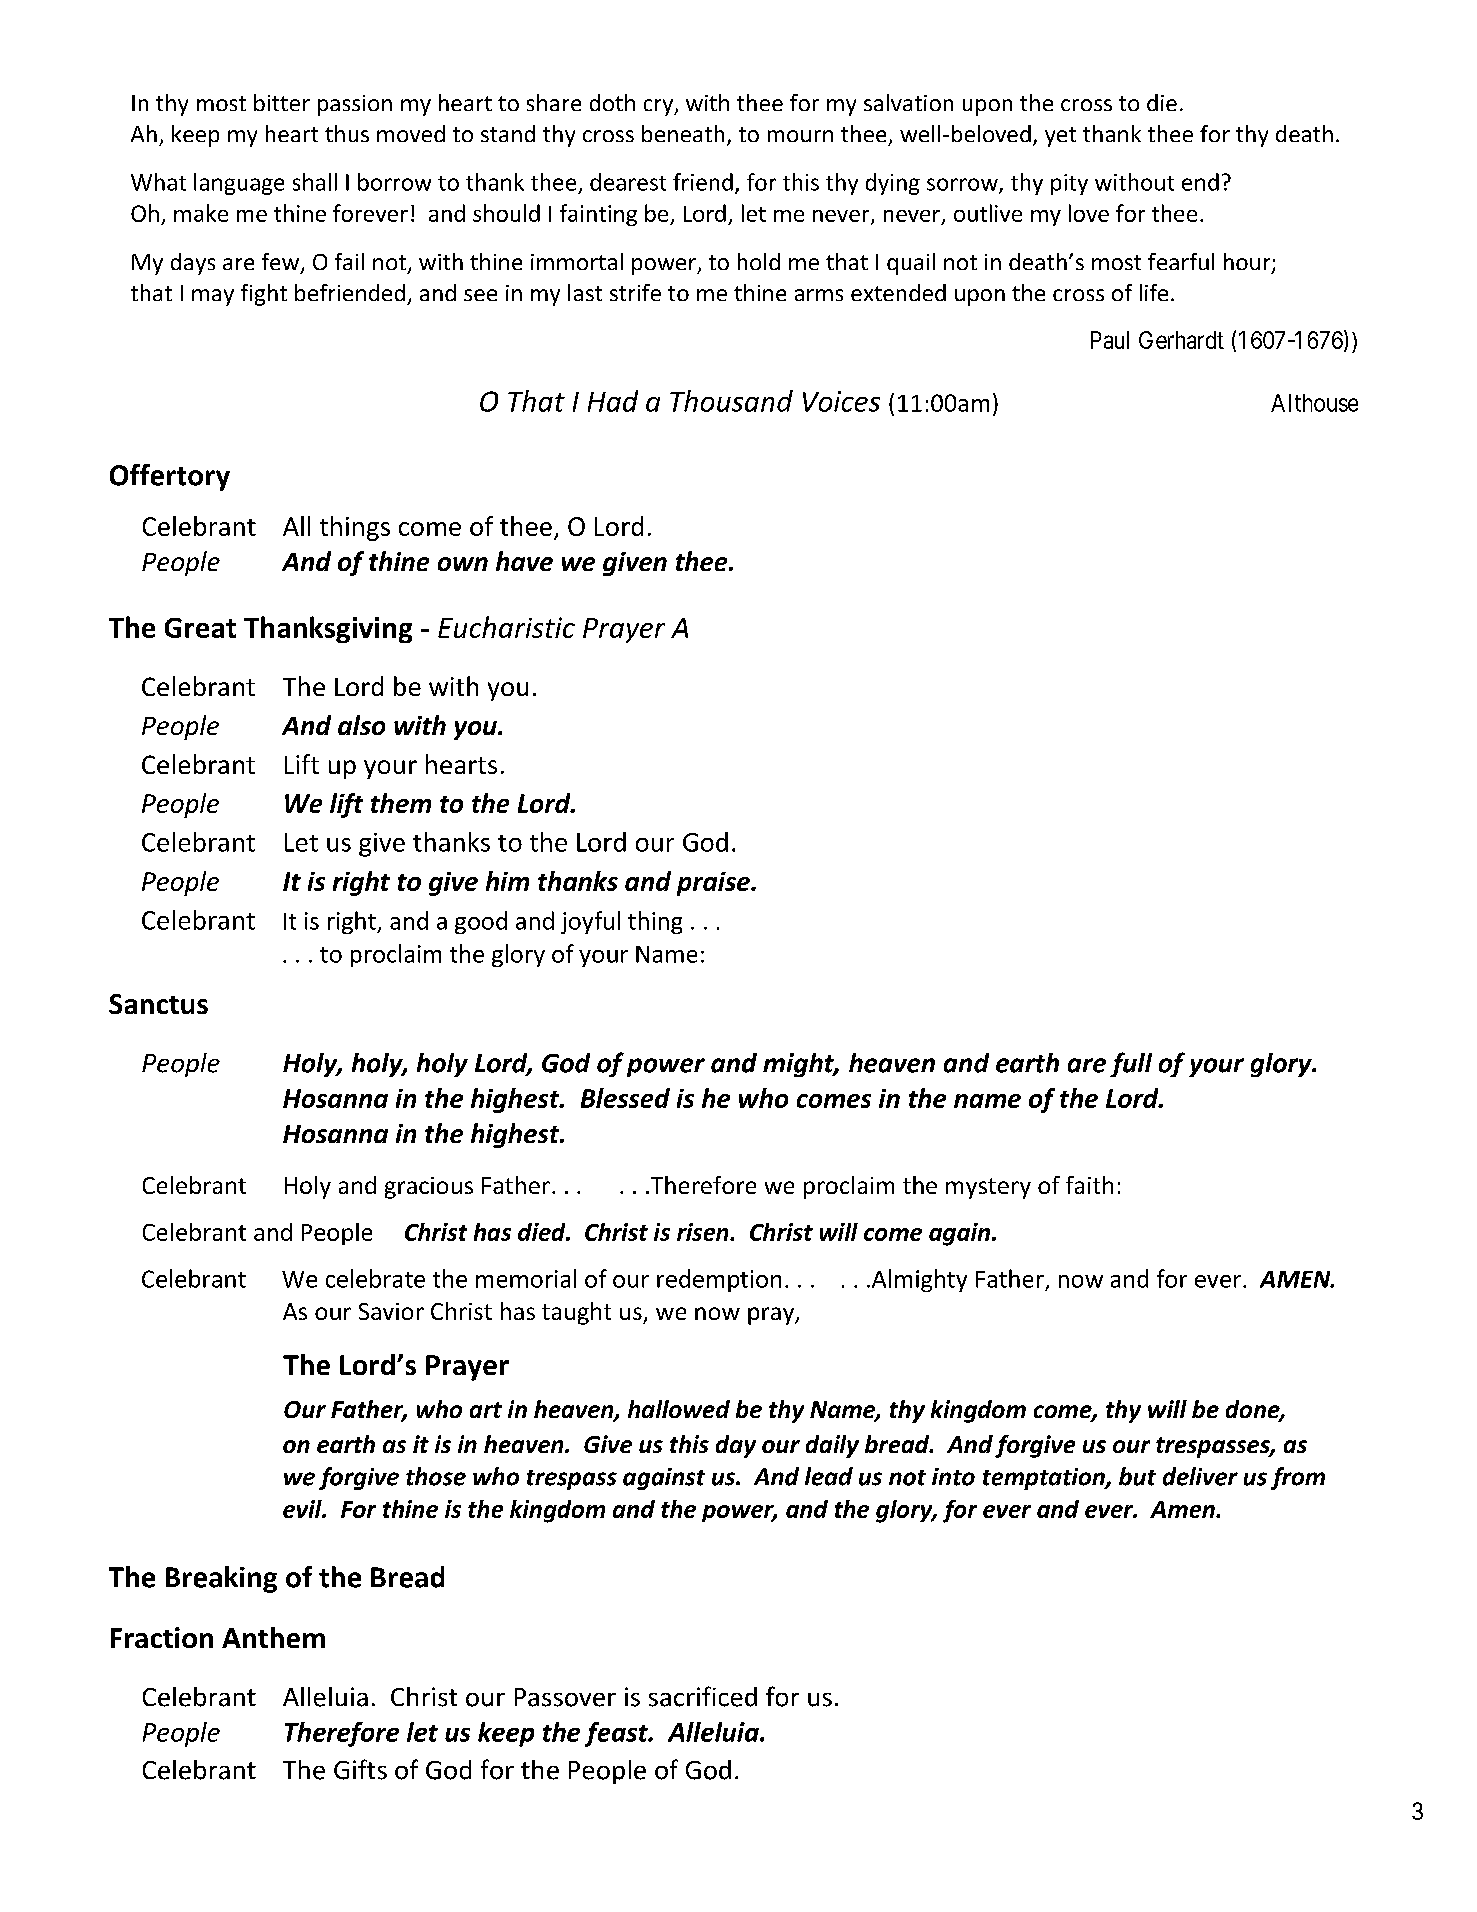 The image size is (1477, 1912). Describe the element at coordinates (715, 884) in the document. I see `praise` at that location.
